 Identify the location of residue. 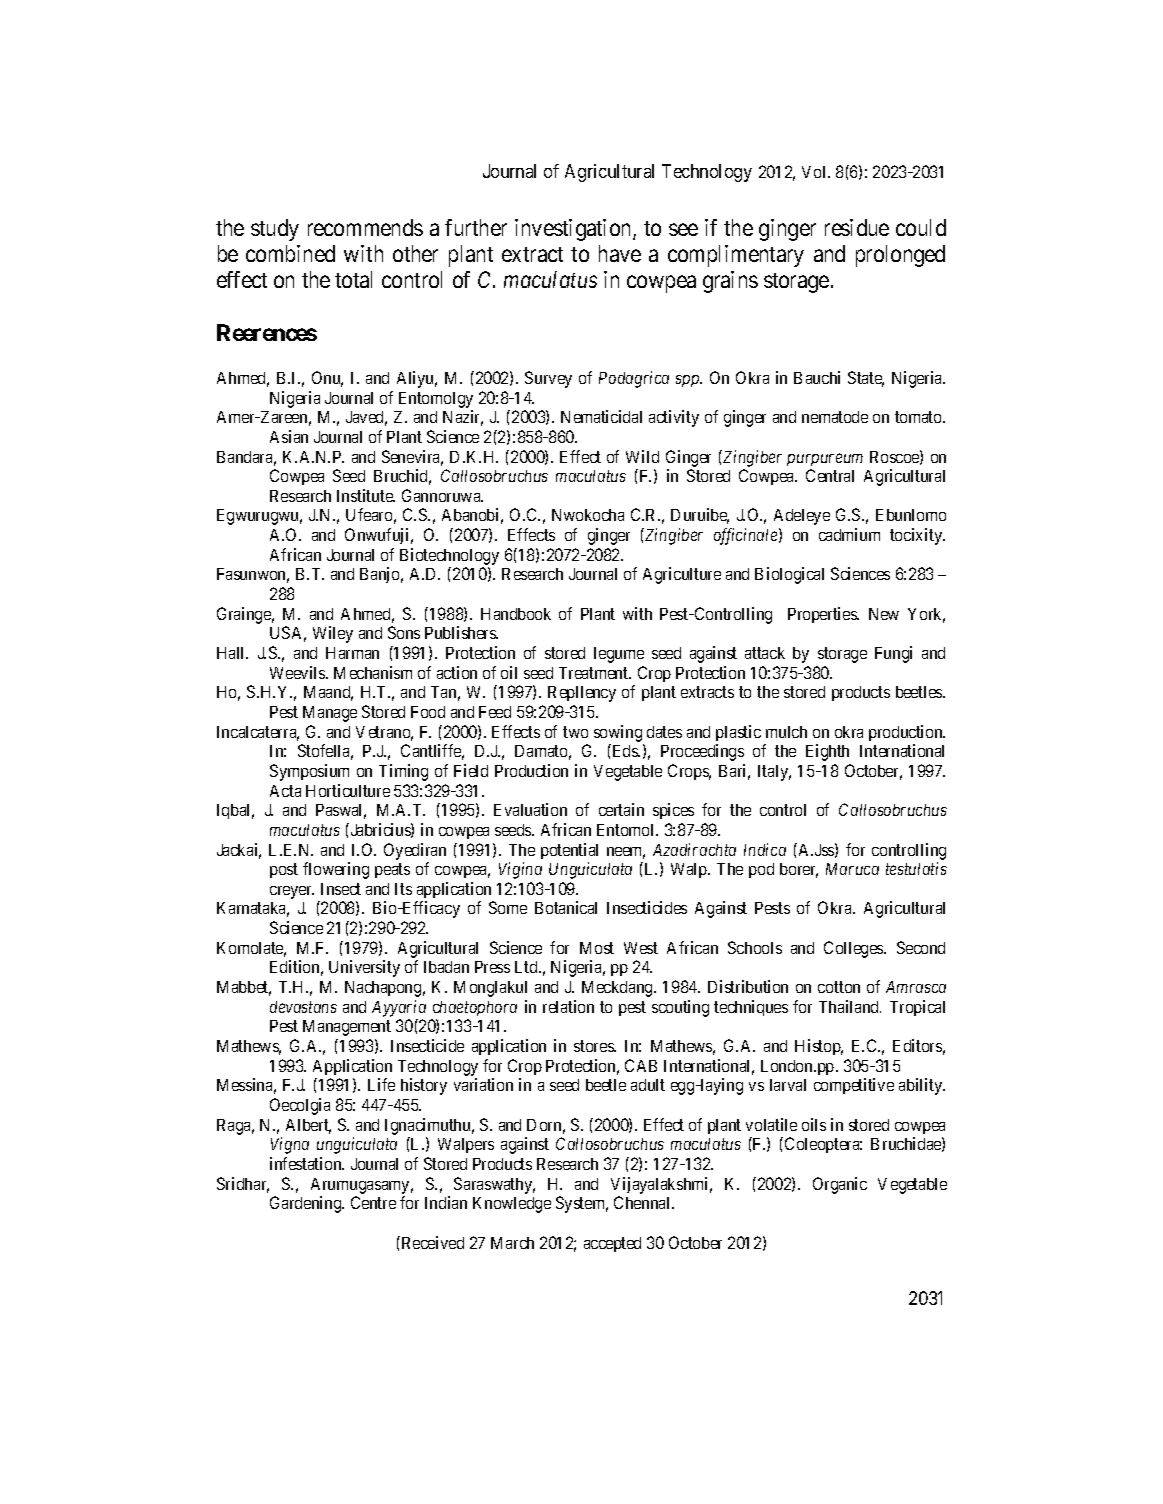
(857, 227).
